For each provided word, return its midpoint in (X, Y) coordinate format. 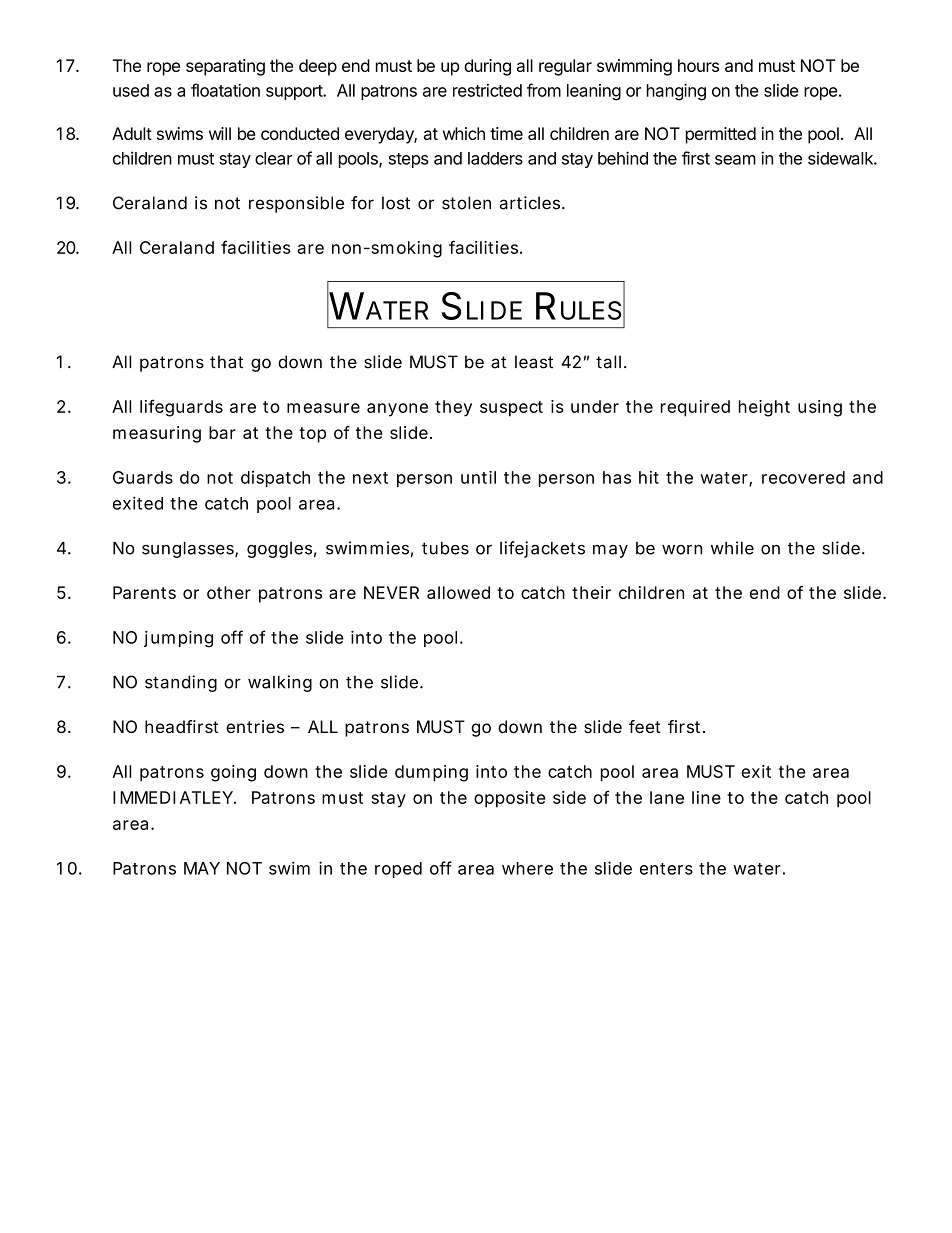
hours (698, 65)
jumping (178, 639)
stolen (466, 203)
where (527, 868)
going (233, 773)
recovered (803, 477)
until (478, 477)
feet (645, 726)
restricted (487, 90)
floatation (225, 90)
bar (222, 432)
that (226, 362)
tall (608, 362)
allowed (458, 592)
